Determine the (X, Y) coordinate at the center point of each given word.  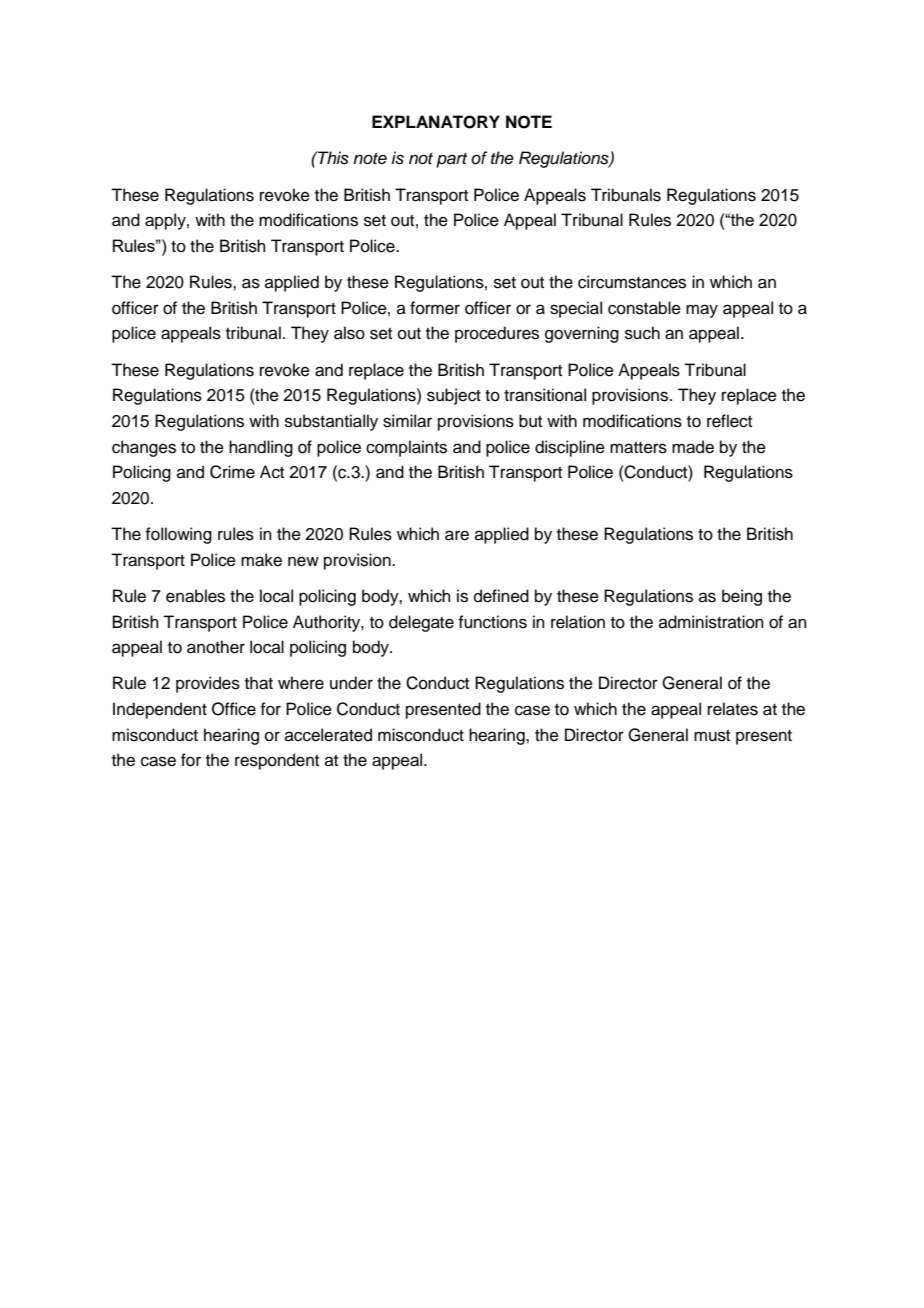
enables (195, 596)
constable (644, 308)
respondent (277, 761)
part (451, 160)
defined (501, 596)
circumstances (632, 282)
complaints (406, 448)
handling (261, 448)
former (435, 308)
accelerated (328, 735)
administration (711, 622)
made (693, 447)
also (349, 333)
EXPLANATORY (436, 122)
